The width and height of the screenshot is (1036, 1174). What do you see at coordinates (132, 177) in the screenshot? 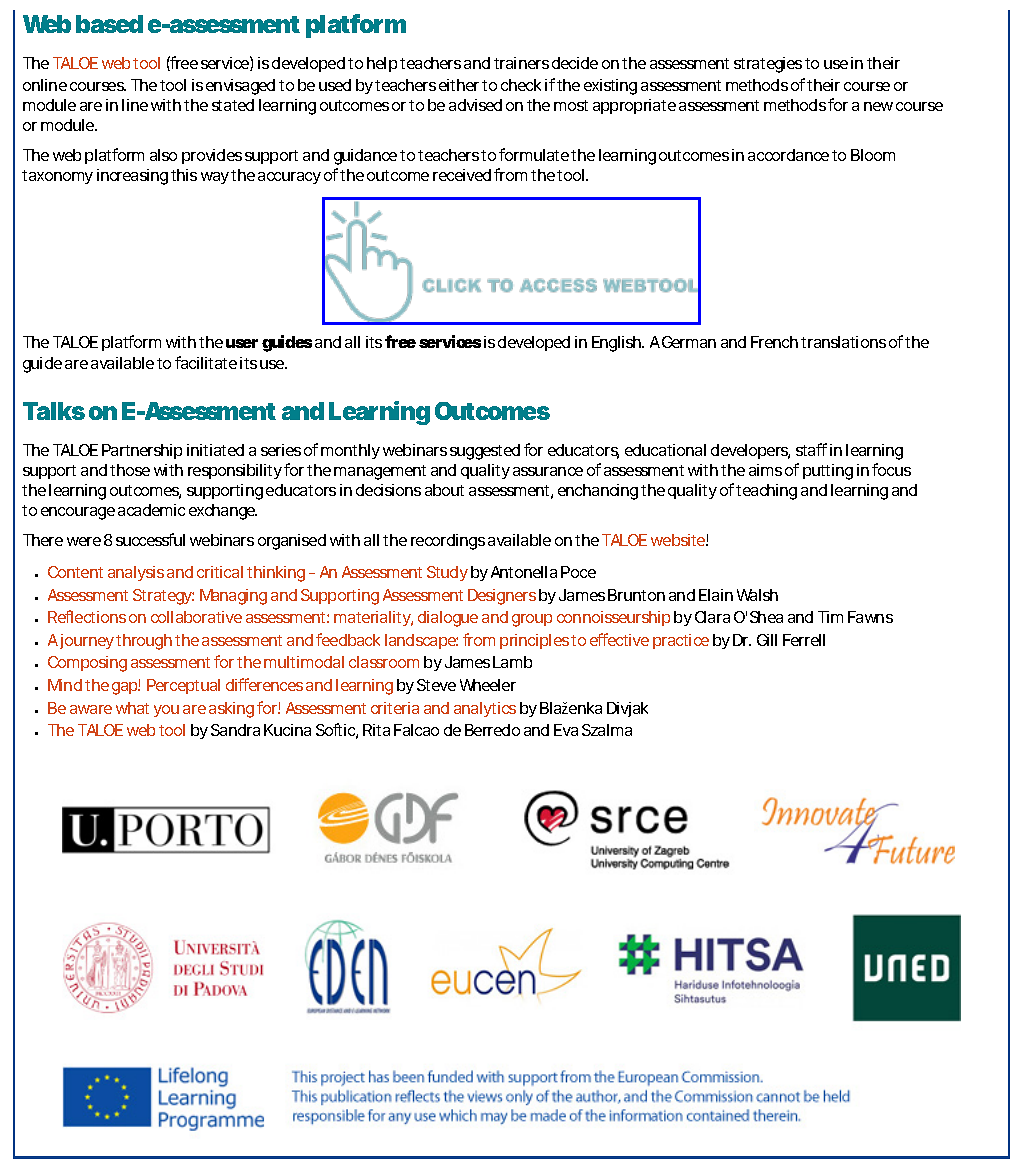
I see `increasing` at bounding box center [132, 177].
